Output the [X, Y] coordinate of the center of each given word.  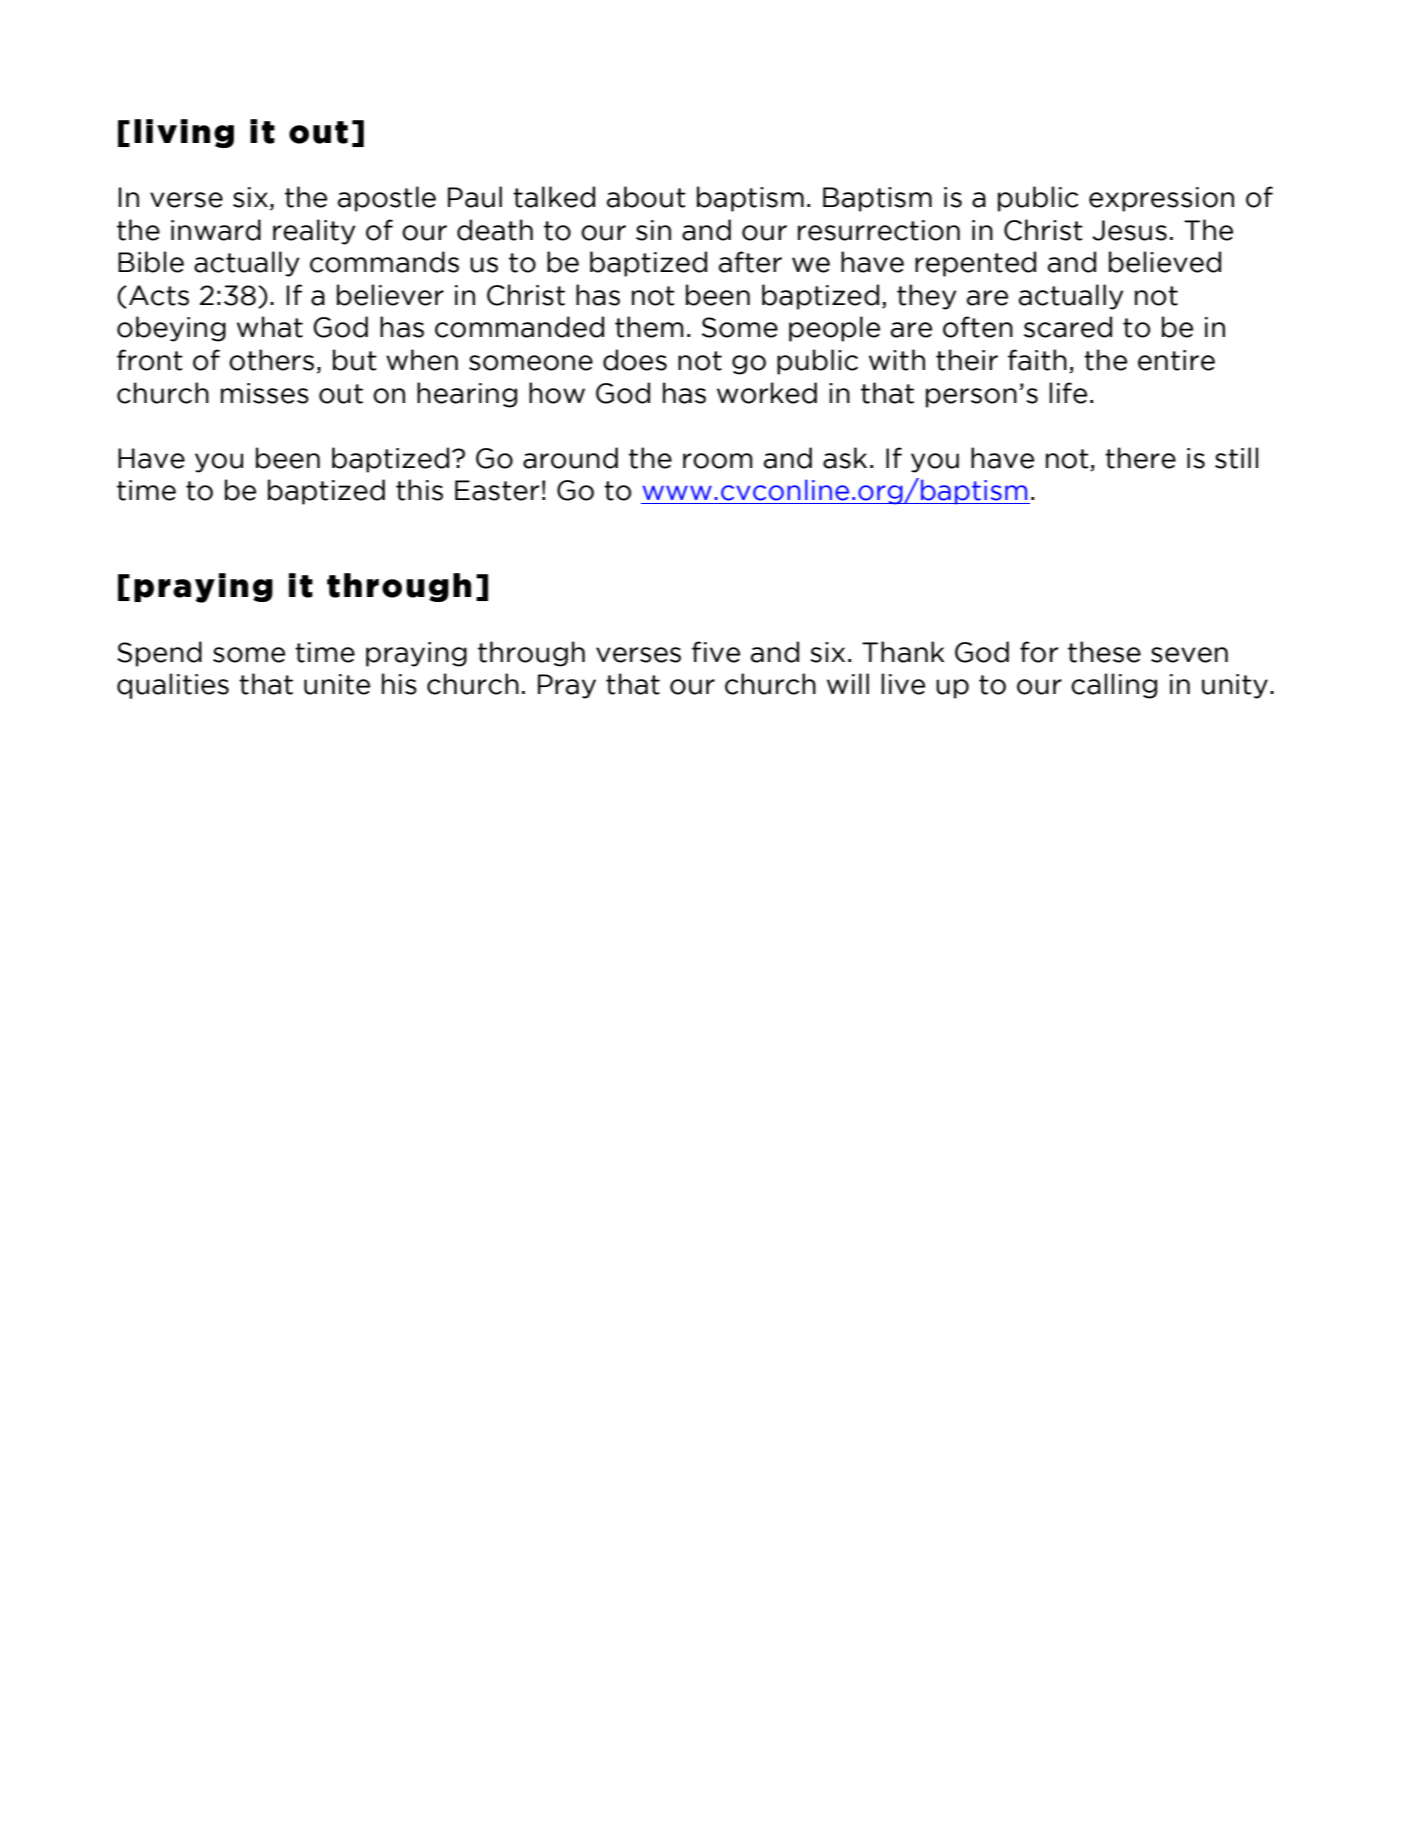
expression [1161, 199]
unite [337, 684]
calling [1114, 686]
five [716, 652]
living [184, 133]
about [646, 197]
